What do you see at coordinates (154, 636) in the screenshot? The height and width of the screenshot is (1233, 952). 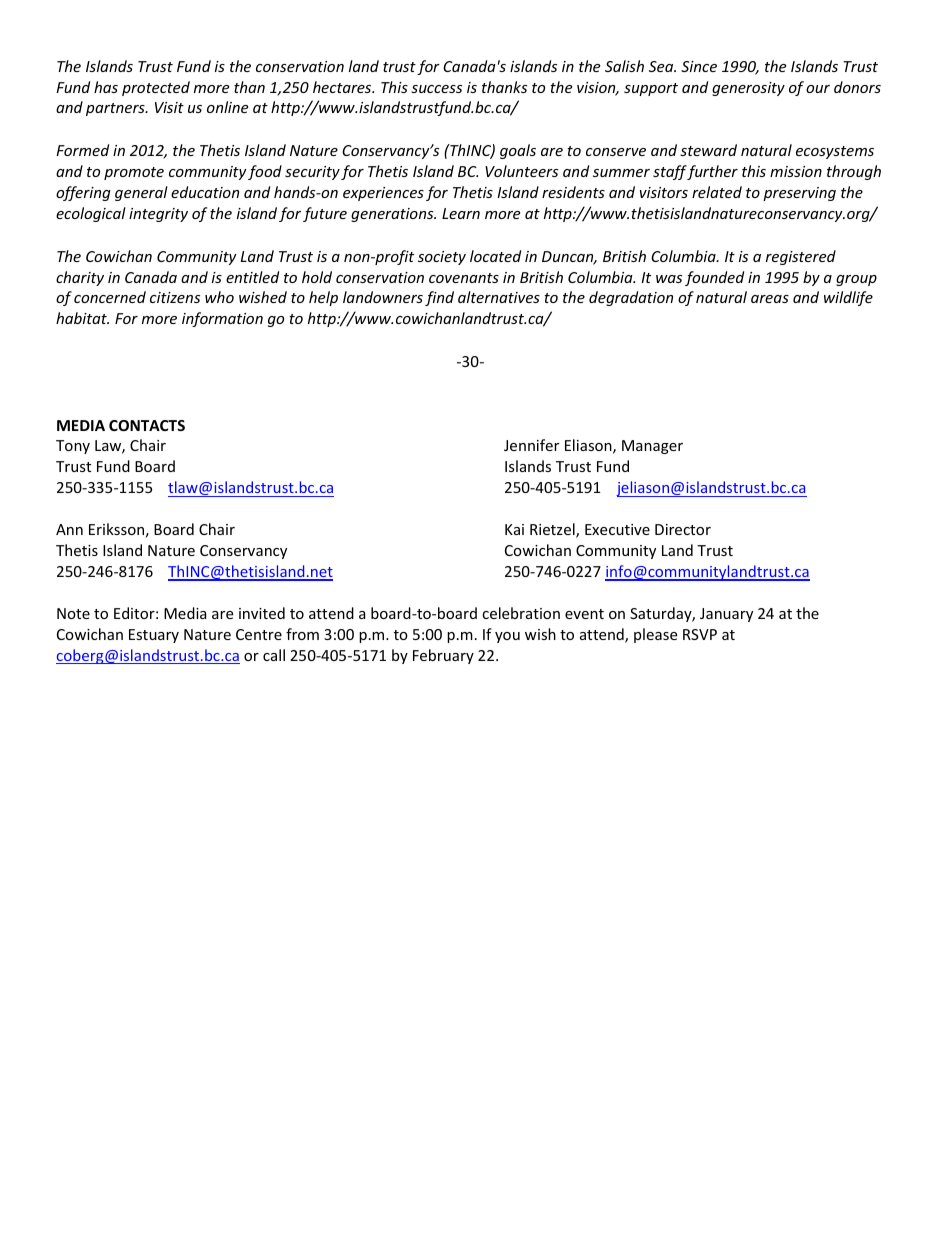 I see `Estuary` at bounding box center [154, 636].
